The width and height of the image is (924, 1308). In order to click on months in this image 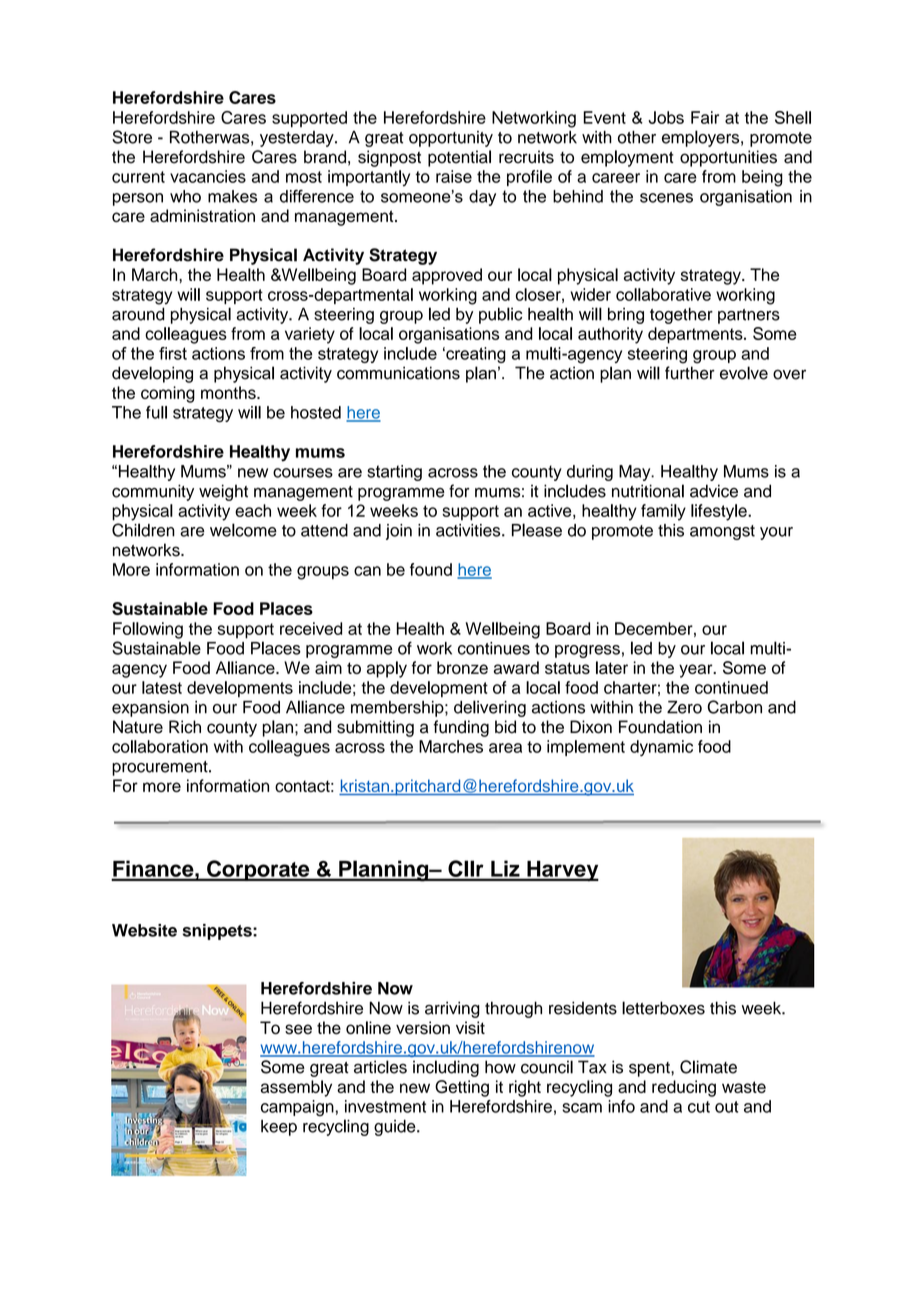, I will do `click(229, 392)`.
